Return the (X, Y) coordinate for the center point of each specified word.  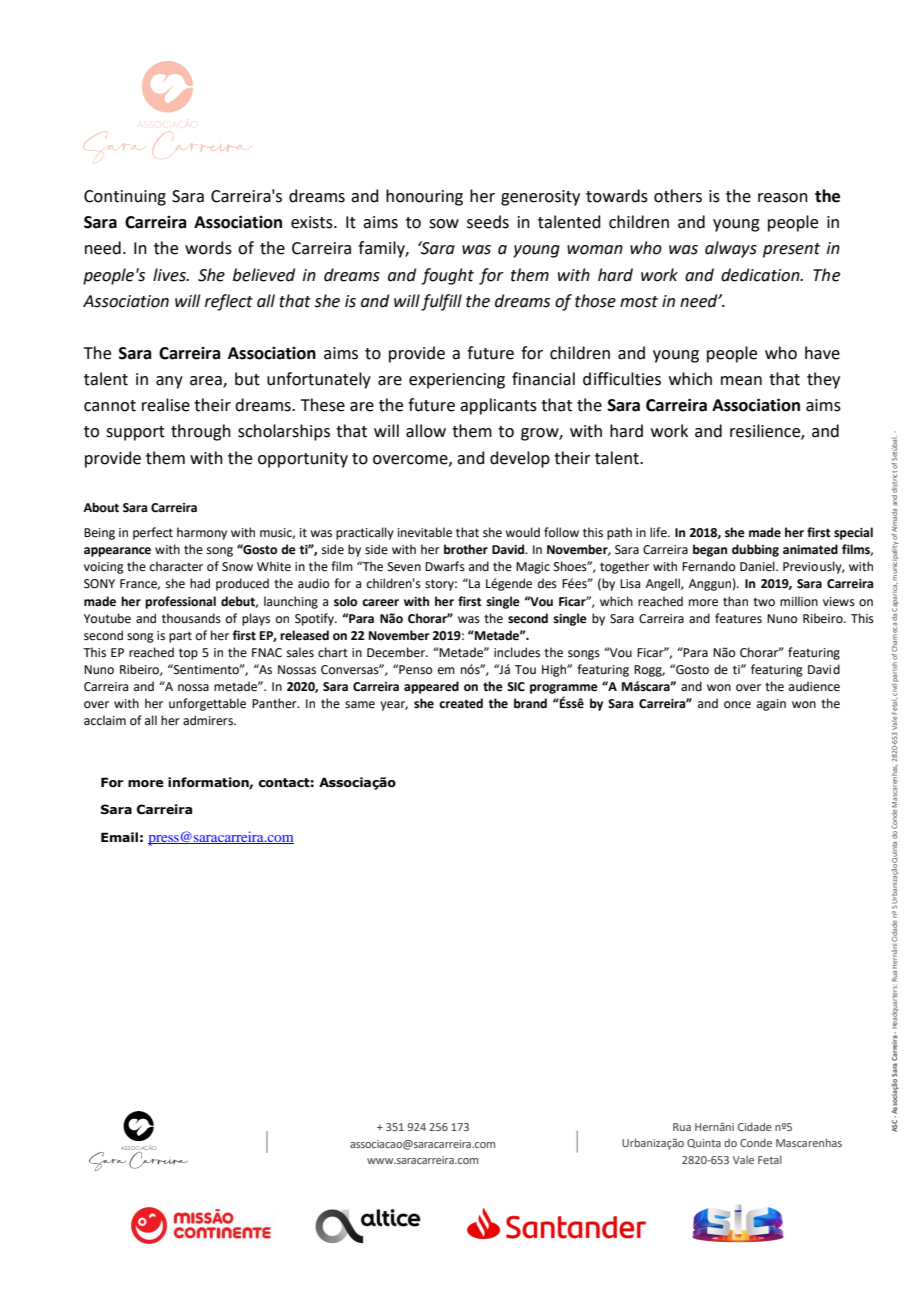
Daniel (758, 566)
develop (520, 459)
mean (741, 381)
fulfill (441, 302)
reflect (229, 302)
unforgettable (207, 704)
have (822, 353)
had (200, 583)
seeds (488, 222)
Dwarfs (445, 566)
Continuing (125, 198)
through (201, 432)
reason (783, 198)
